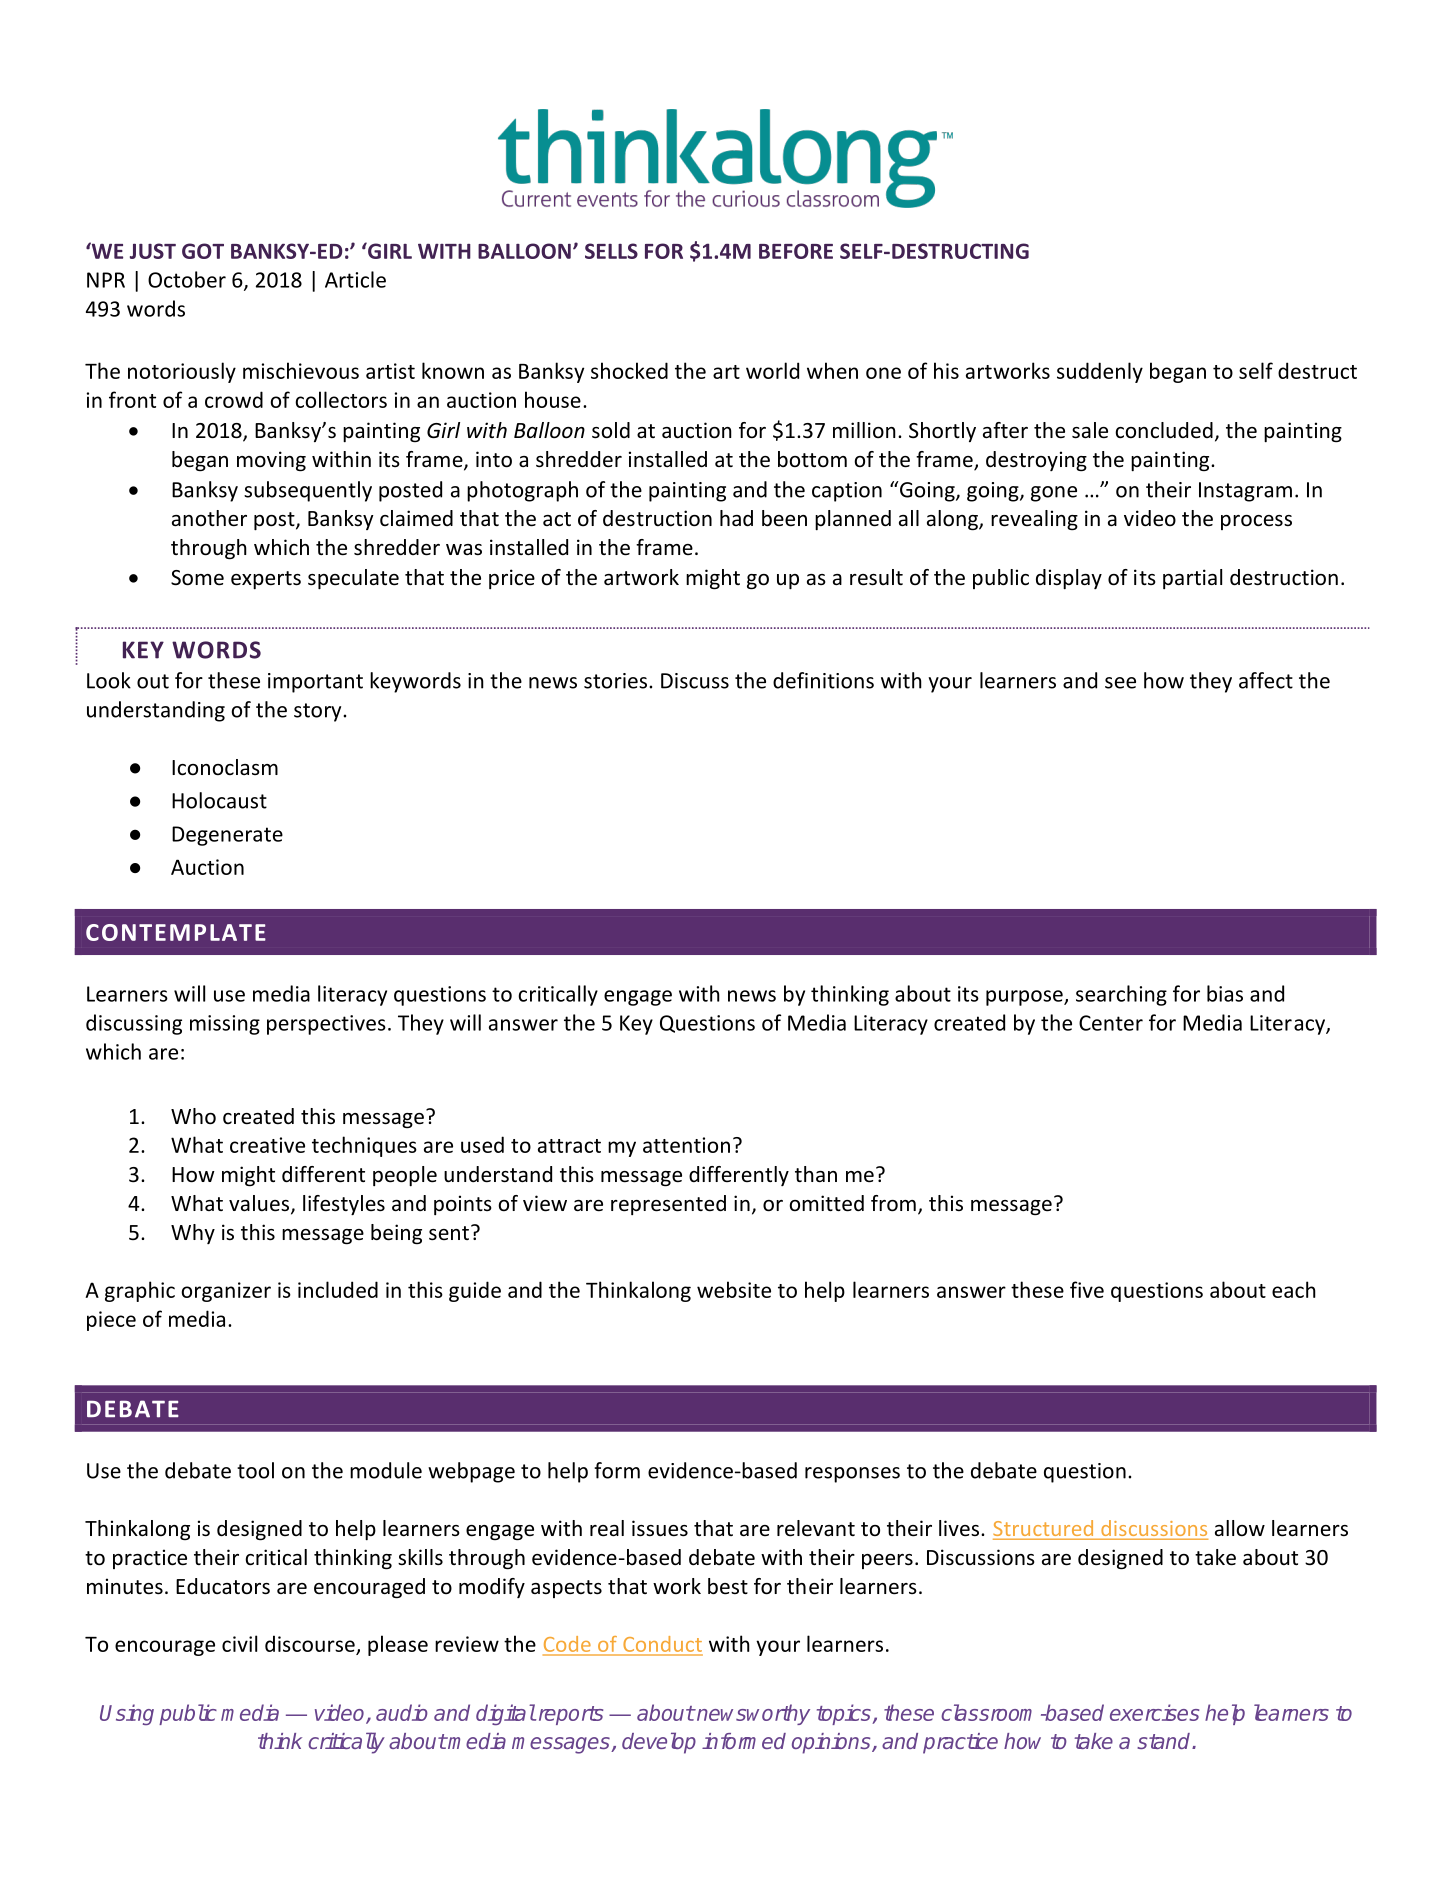 Image resolution: width=1451 pixels, height=1878 pixels. Describe the element at coordinates (239, 1643) in the page. I see `civil` at that location.
